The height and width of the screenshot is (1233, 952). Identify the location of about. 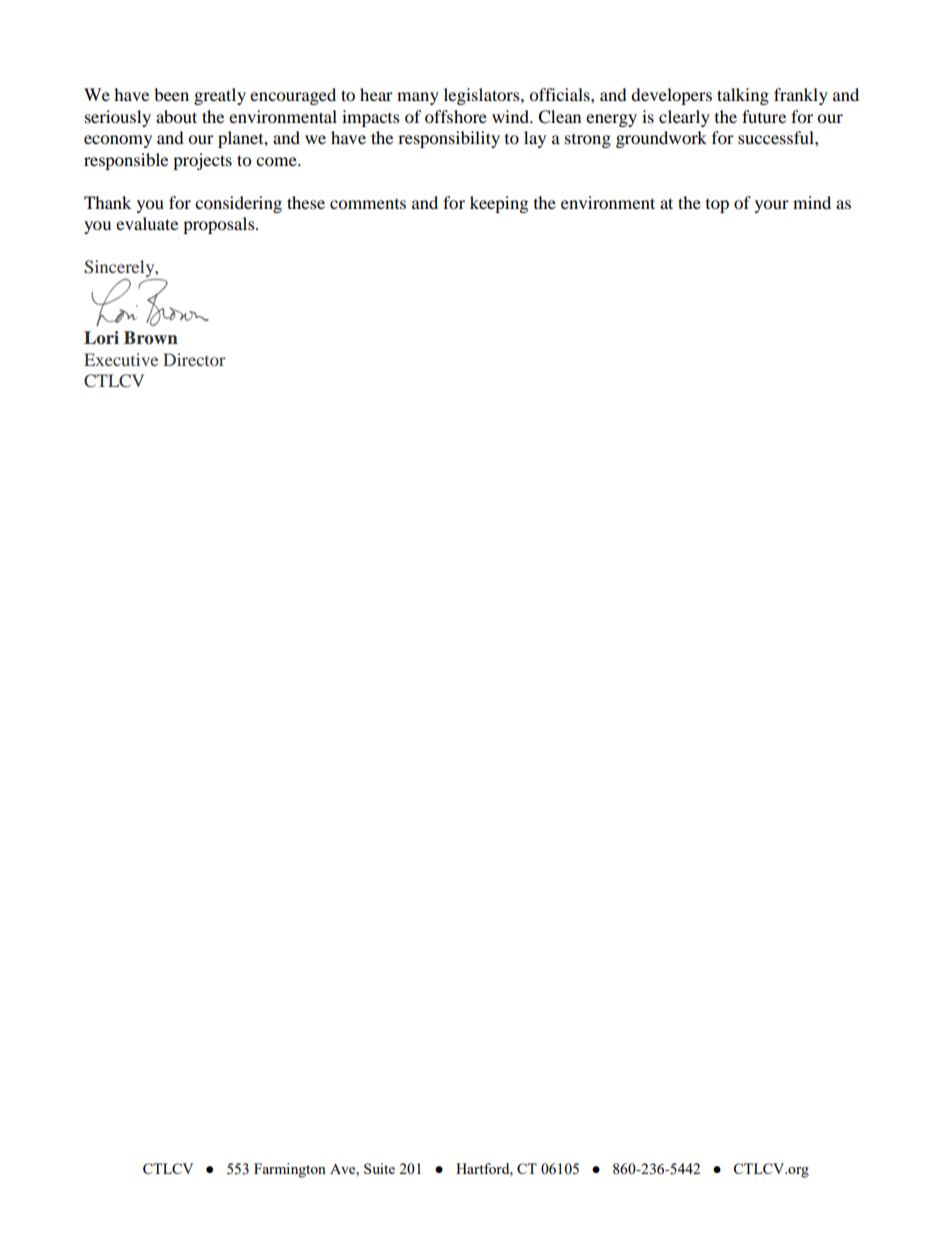
(176, 116).
